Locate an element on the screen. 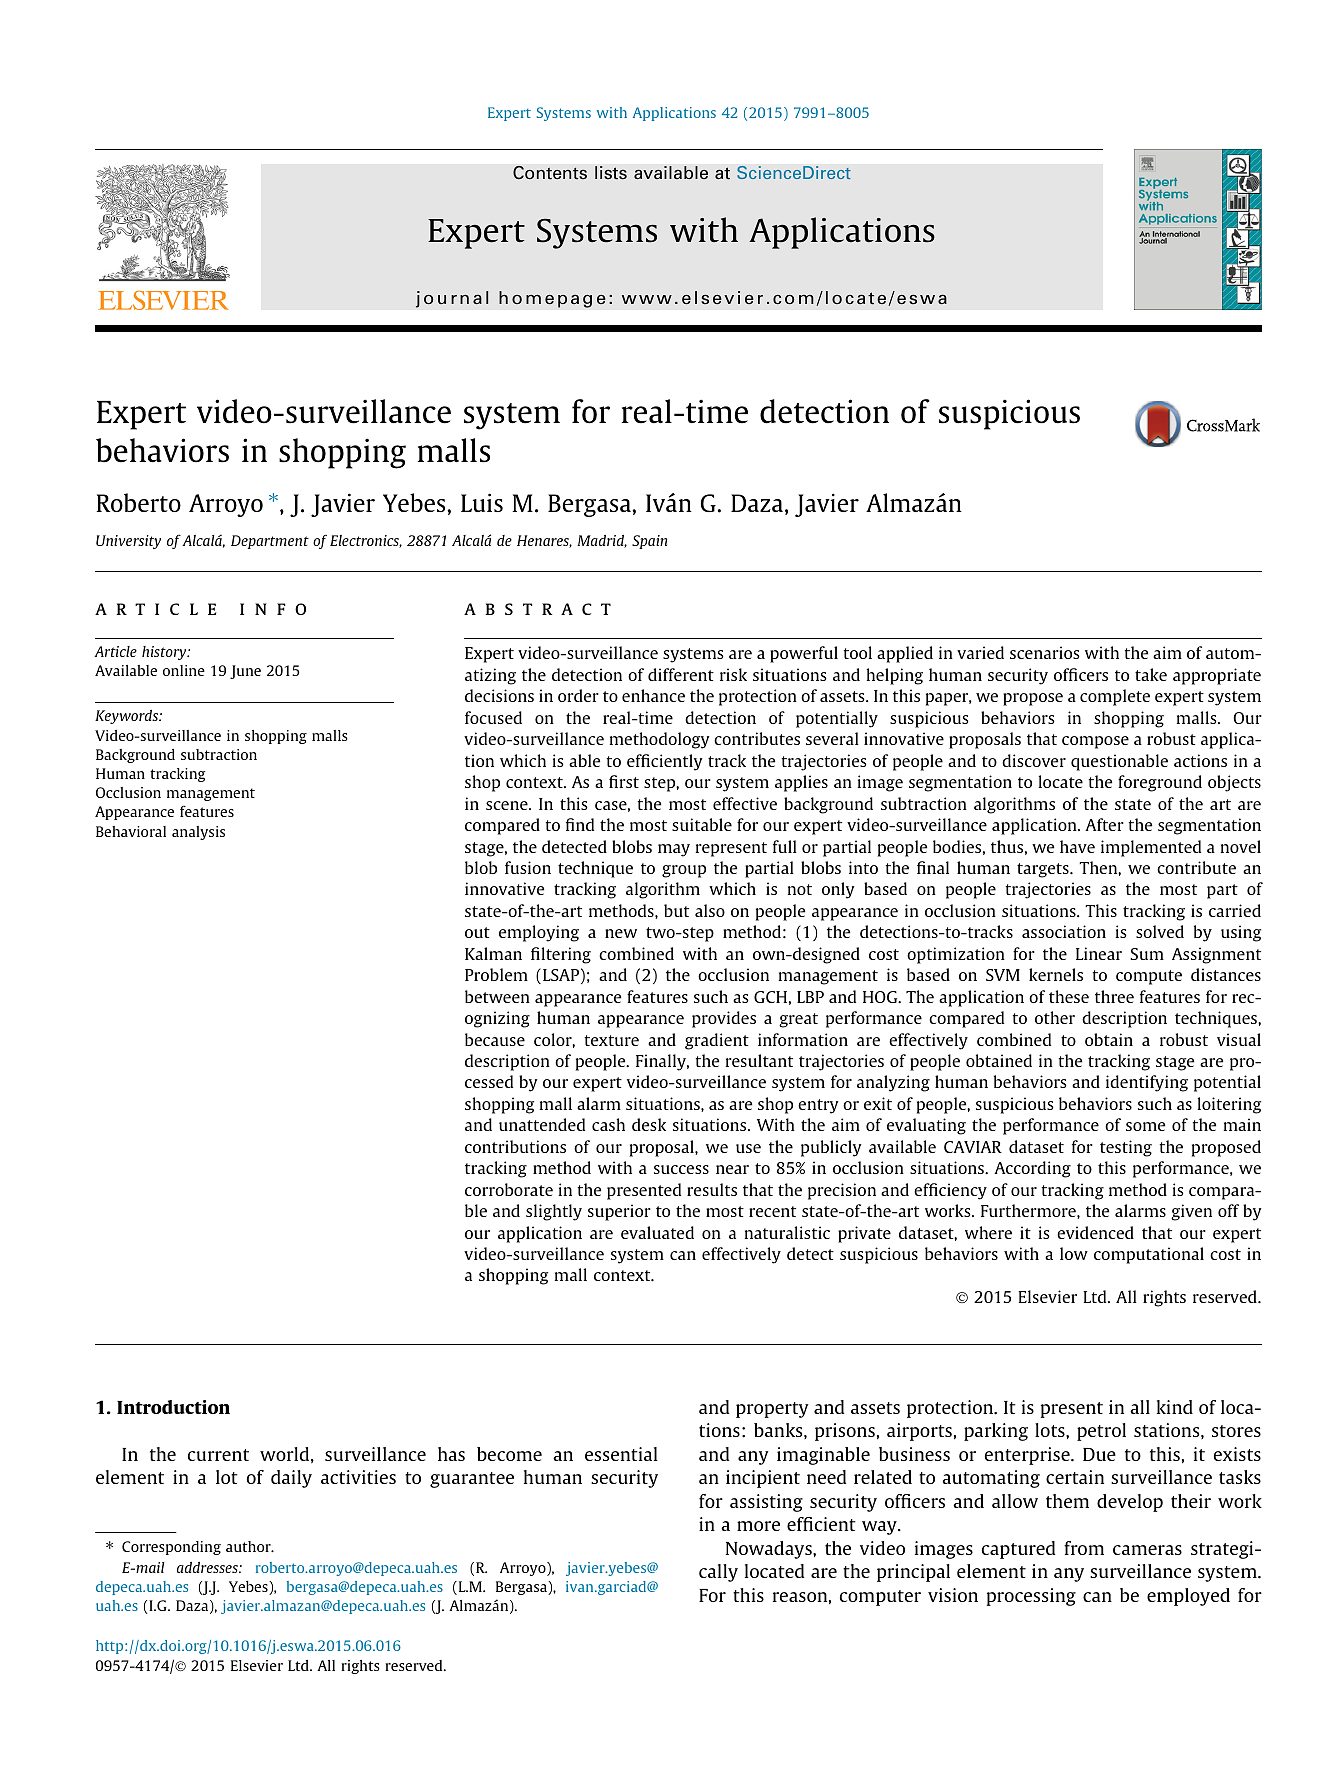 This screenshot has height=1780, width=1335. journal is located at coordinates (452, 299).
